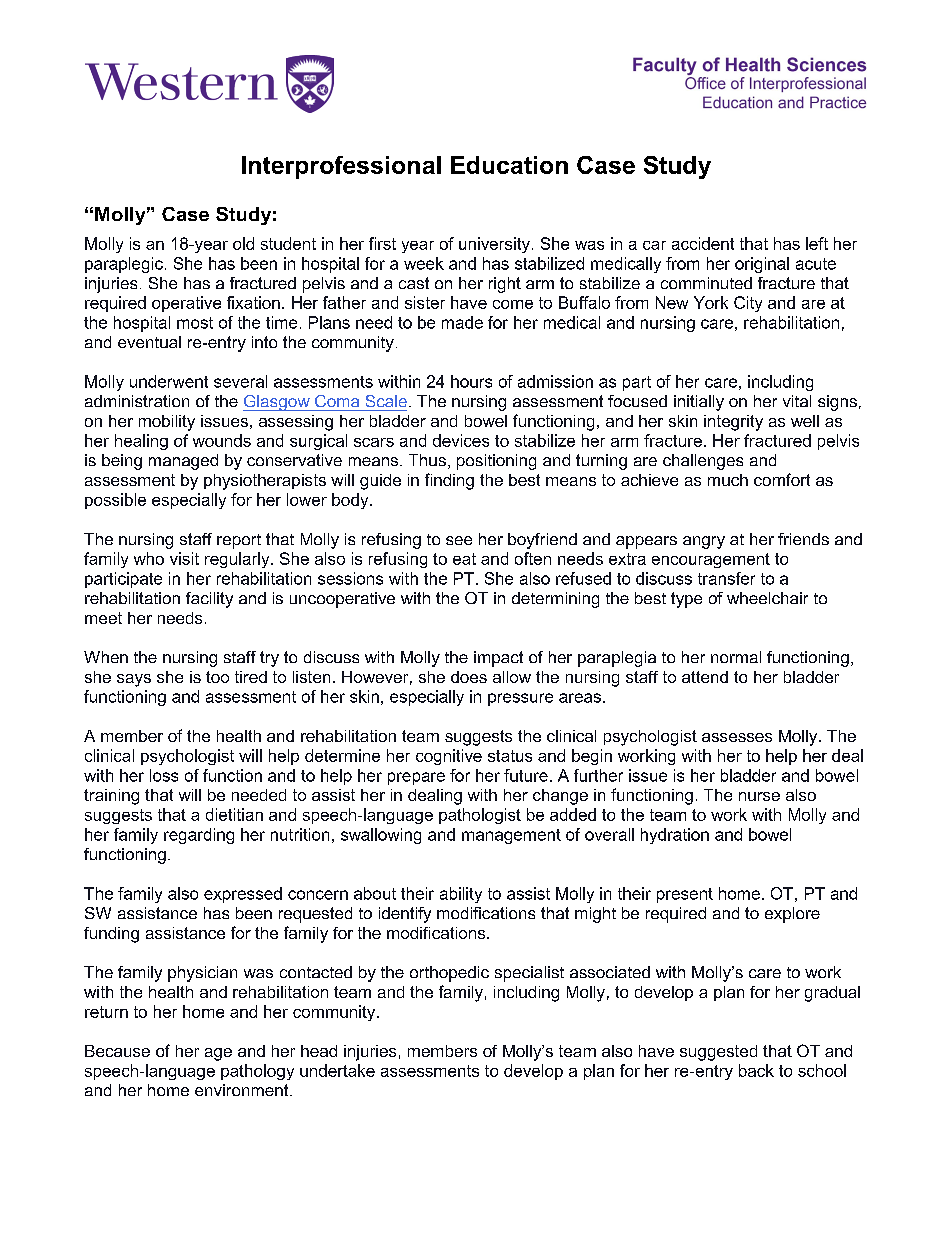  What do you see at coordinates (703, 243) in the image?
I see `accident` at bounding box center [703, 243].
